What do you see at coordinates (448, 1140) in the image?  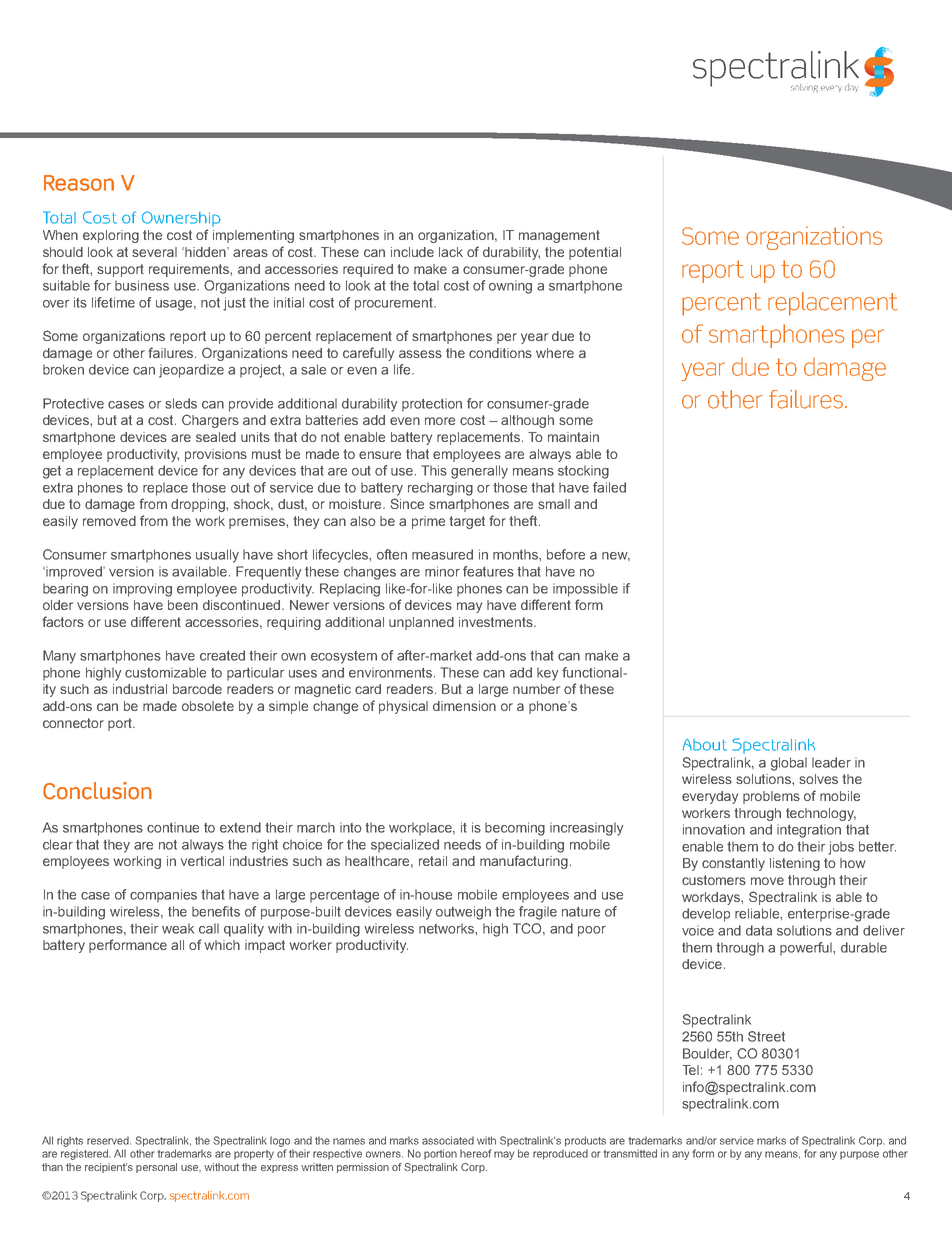 I see `associated` at bounding box center [448, 1140].
